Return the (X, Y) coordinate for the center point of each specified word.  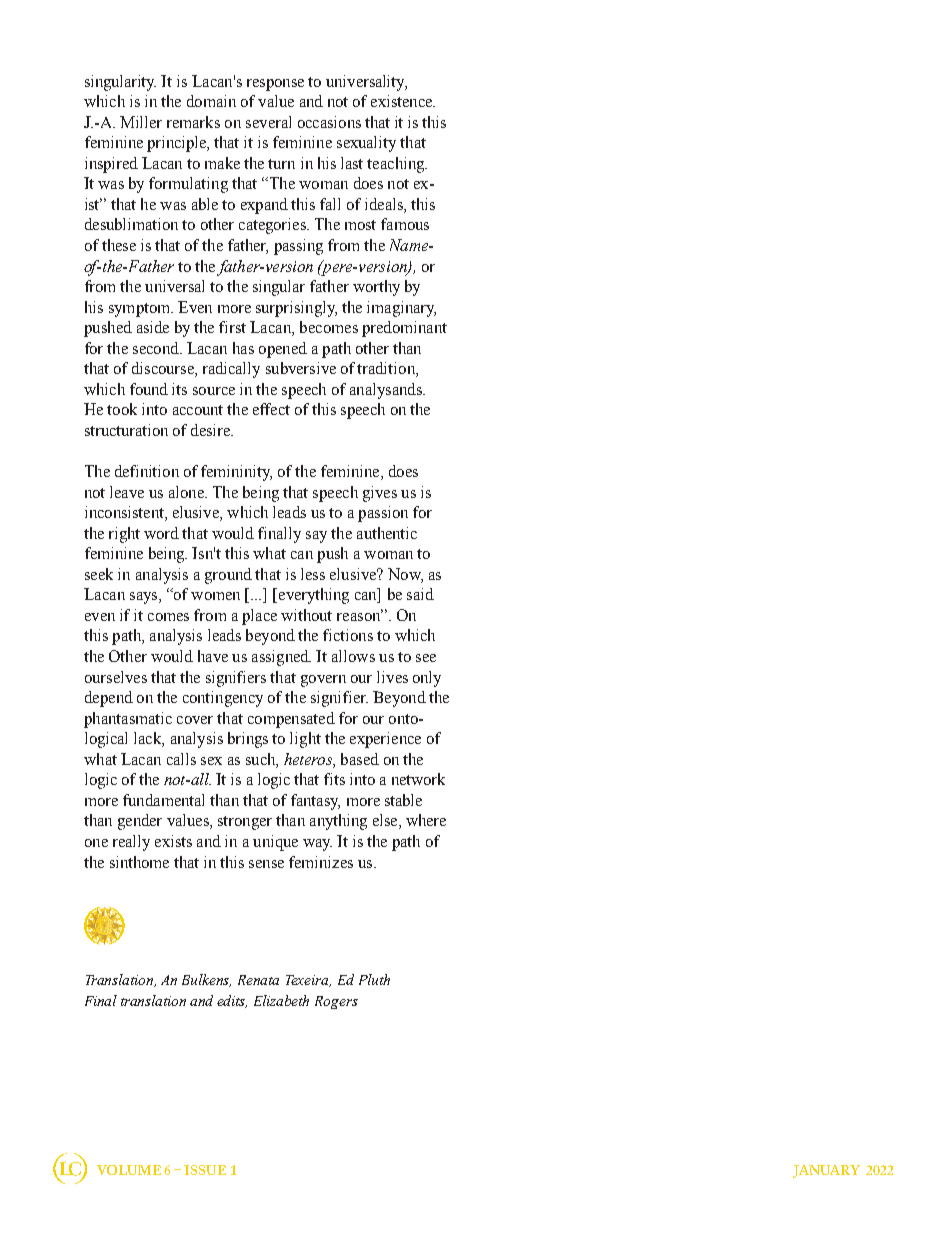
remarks (193, 122)
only (427, 679)
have (213, 656)
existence (403, 101)
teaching (397, 165)
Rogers (336, 1002)
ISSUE (205, 1170)
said (420, 594)
